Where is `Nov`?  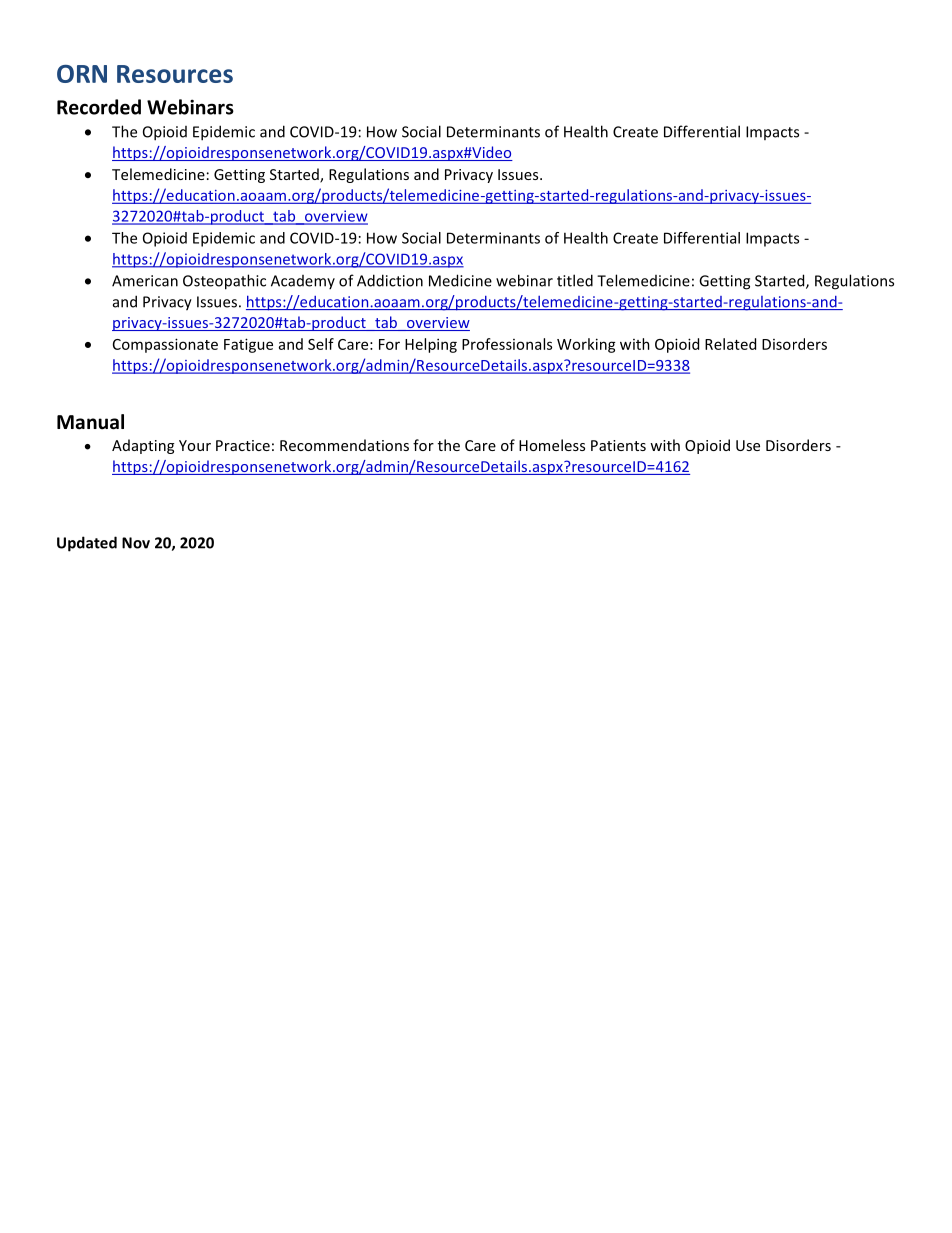
Nov is located at coordinates (136, 543).
